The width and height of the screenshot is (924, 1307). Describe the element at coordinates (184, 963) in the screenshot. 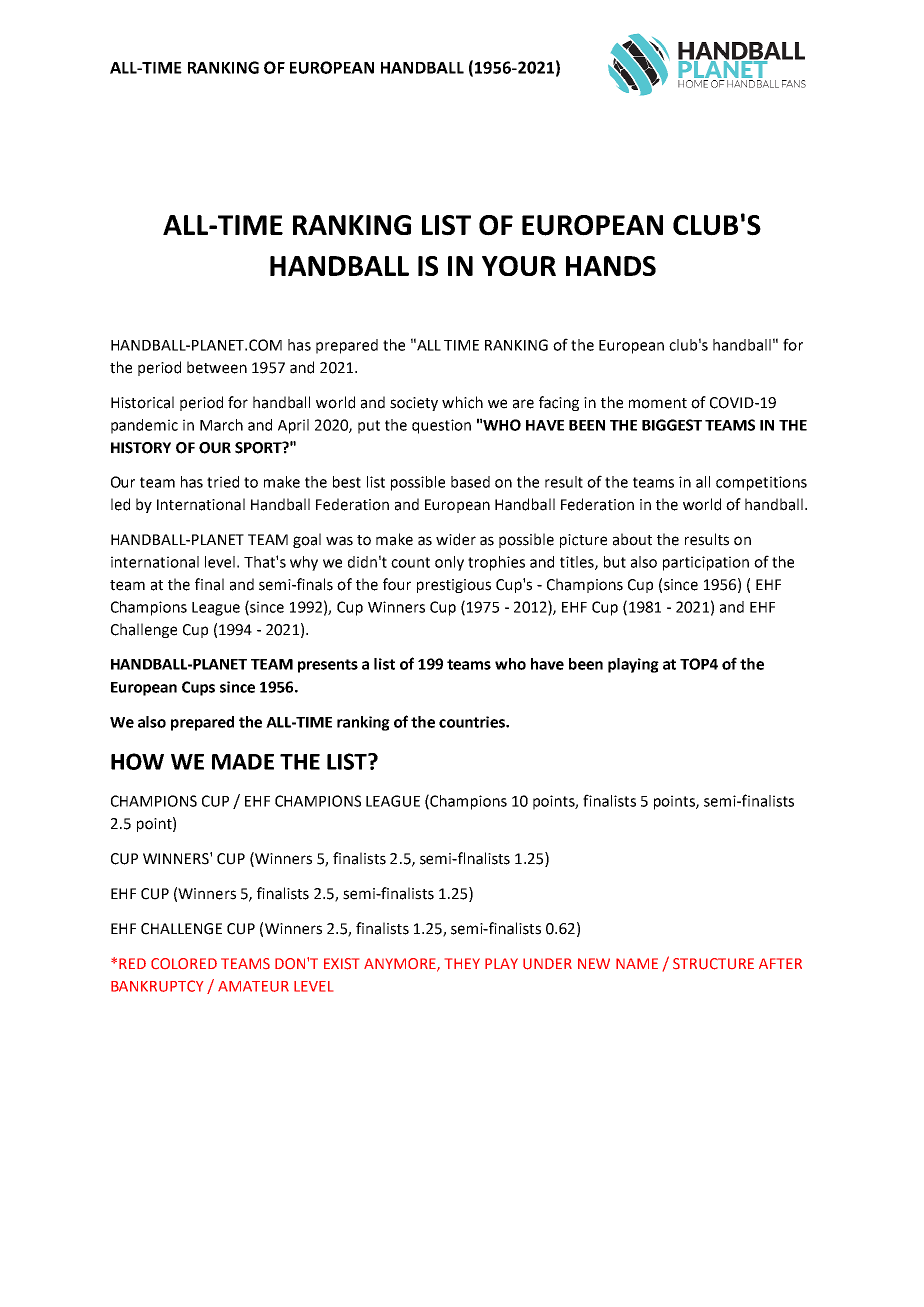

I see `COLORED` at that location.
